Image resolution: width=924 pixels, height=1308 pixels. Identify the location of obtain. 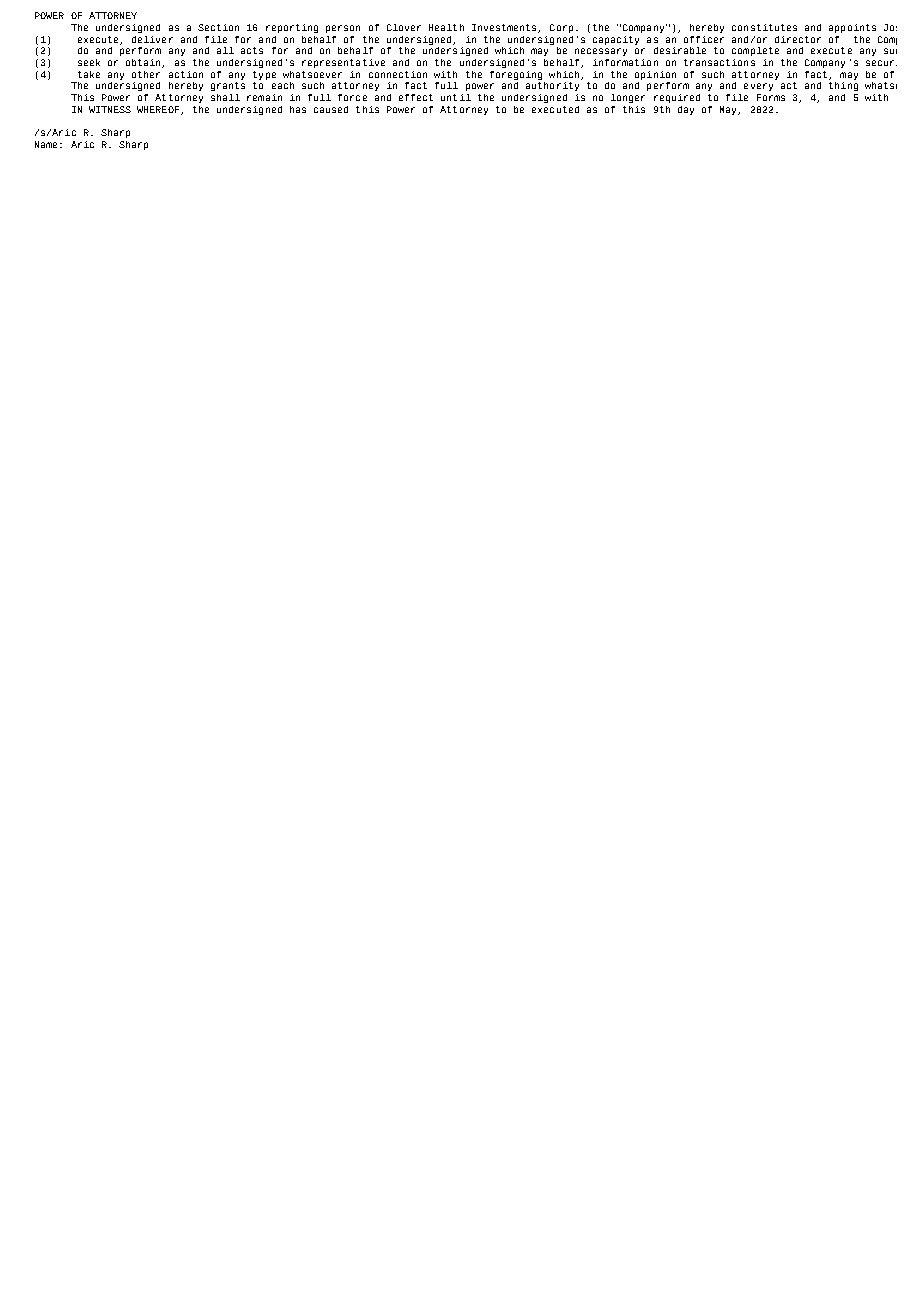
(144, 63).
